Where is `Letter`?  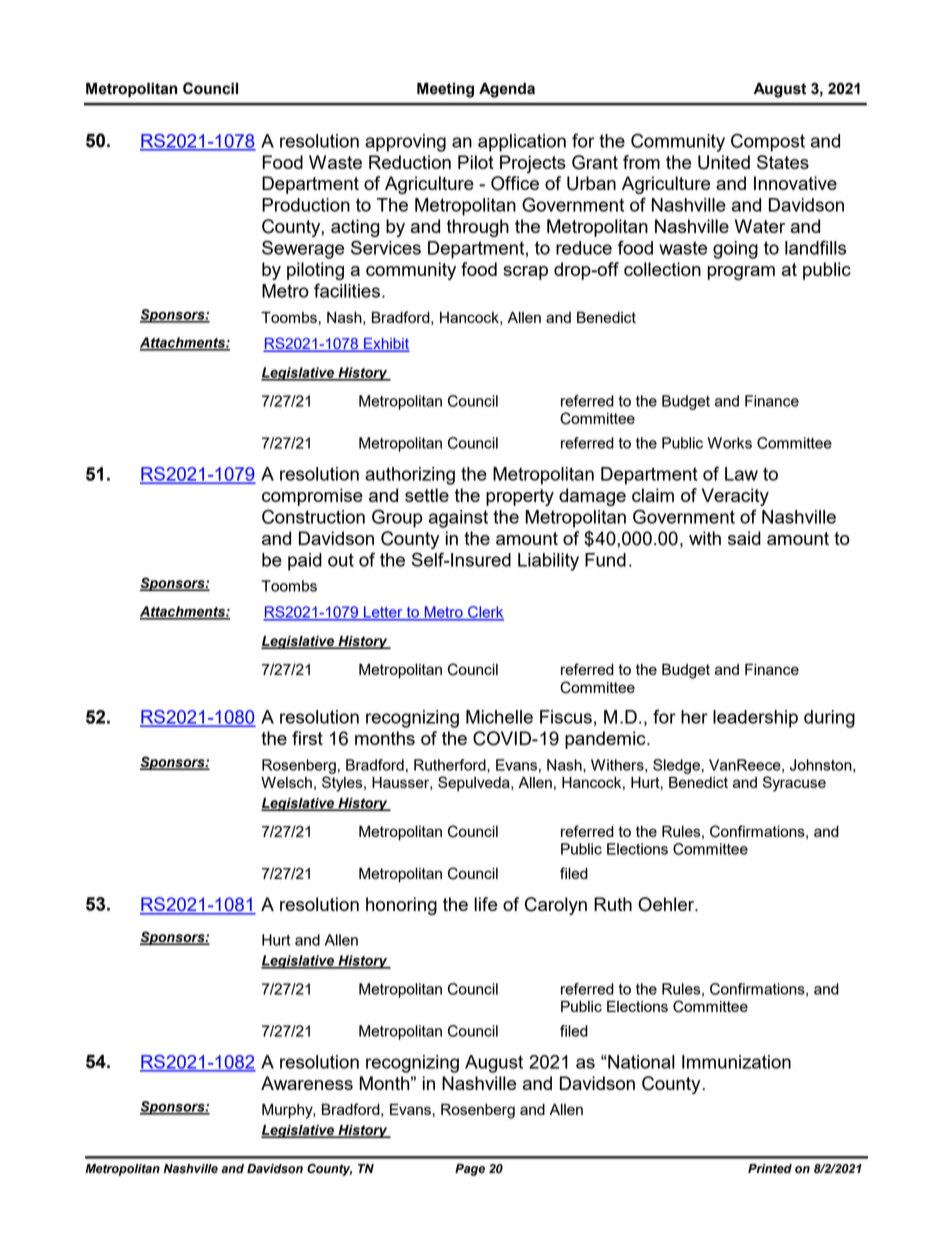
Letter is located at coordinates (383, 613).
